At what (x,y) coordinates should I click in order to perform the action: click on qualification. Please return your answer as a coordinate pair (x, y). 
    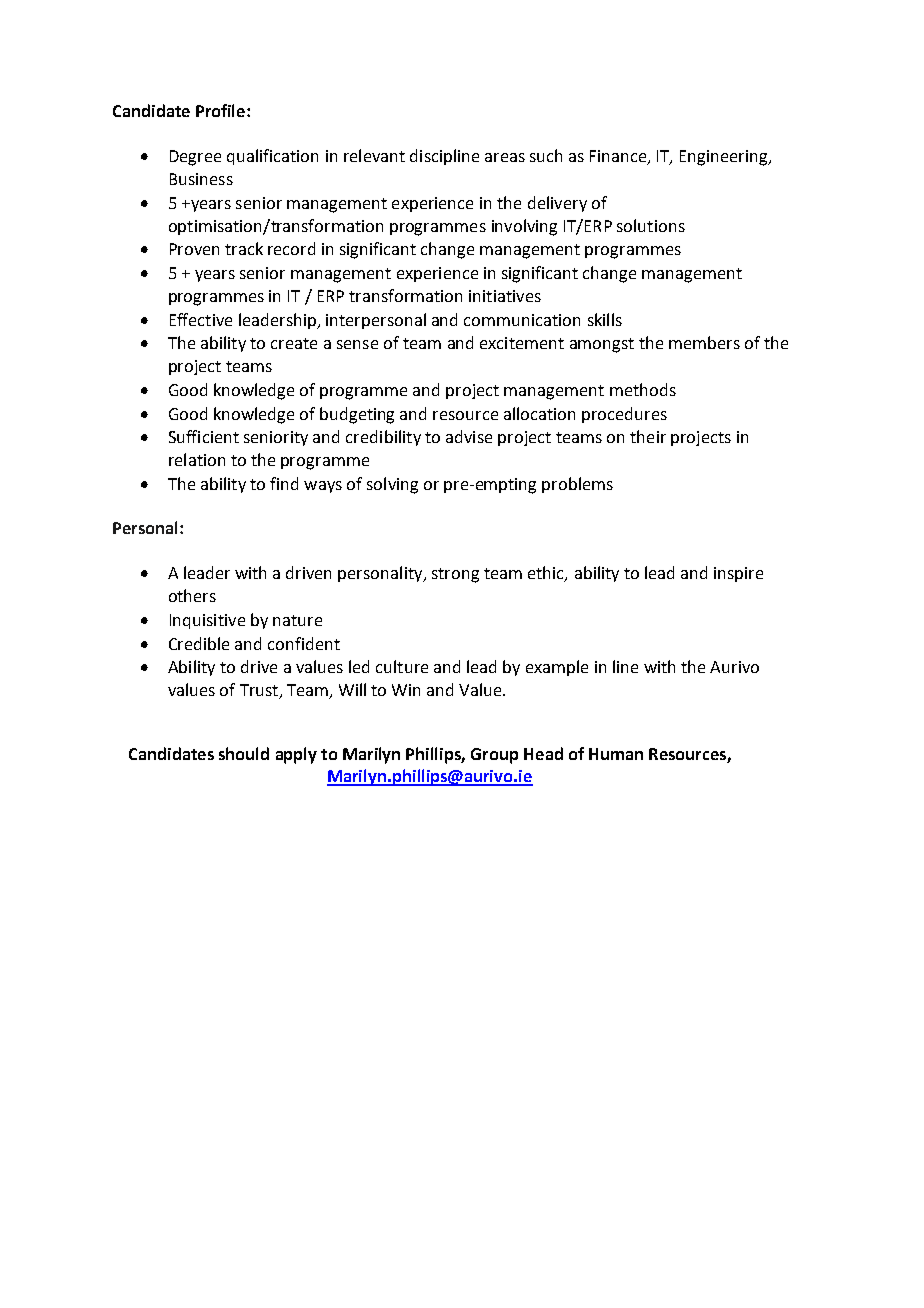
    Looking at the image, I should click on (272, 157).
